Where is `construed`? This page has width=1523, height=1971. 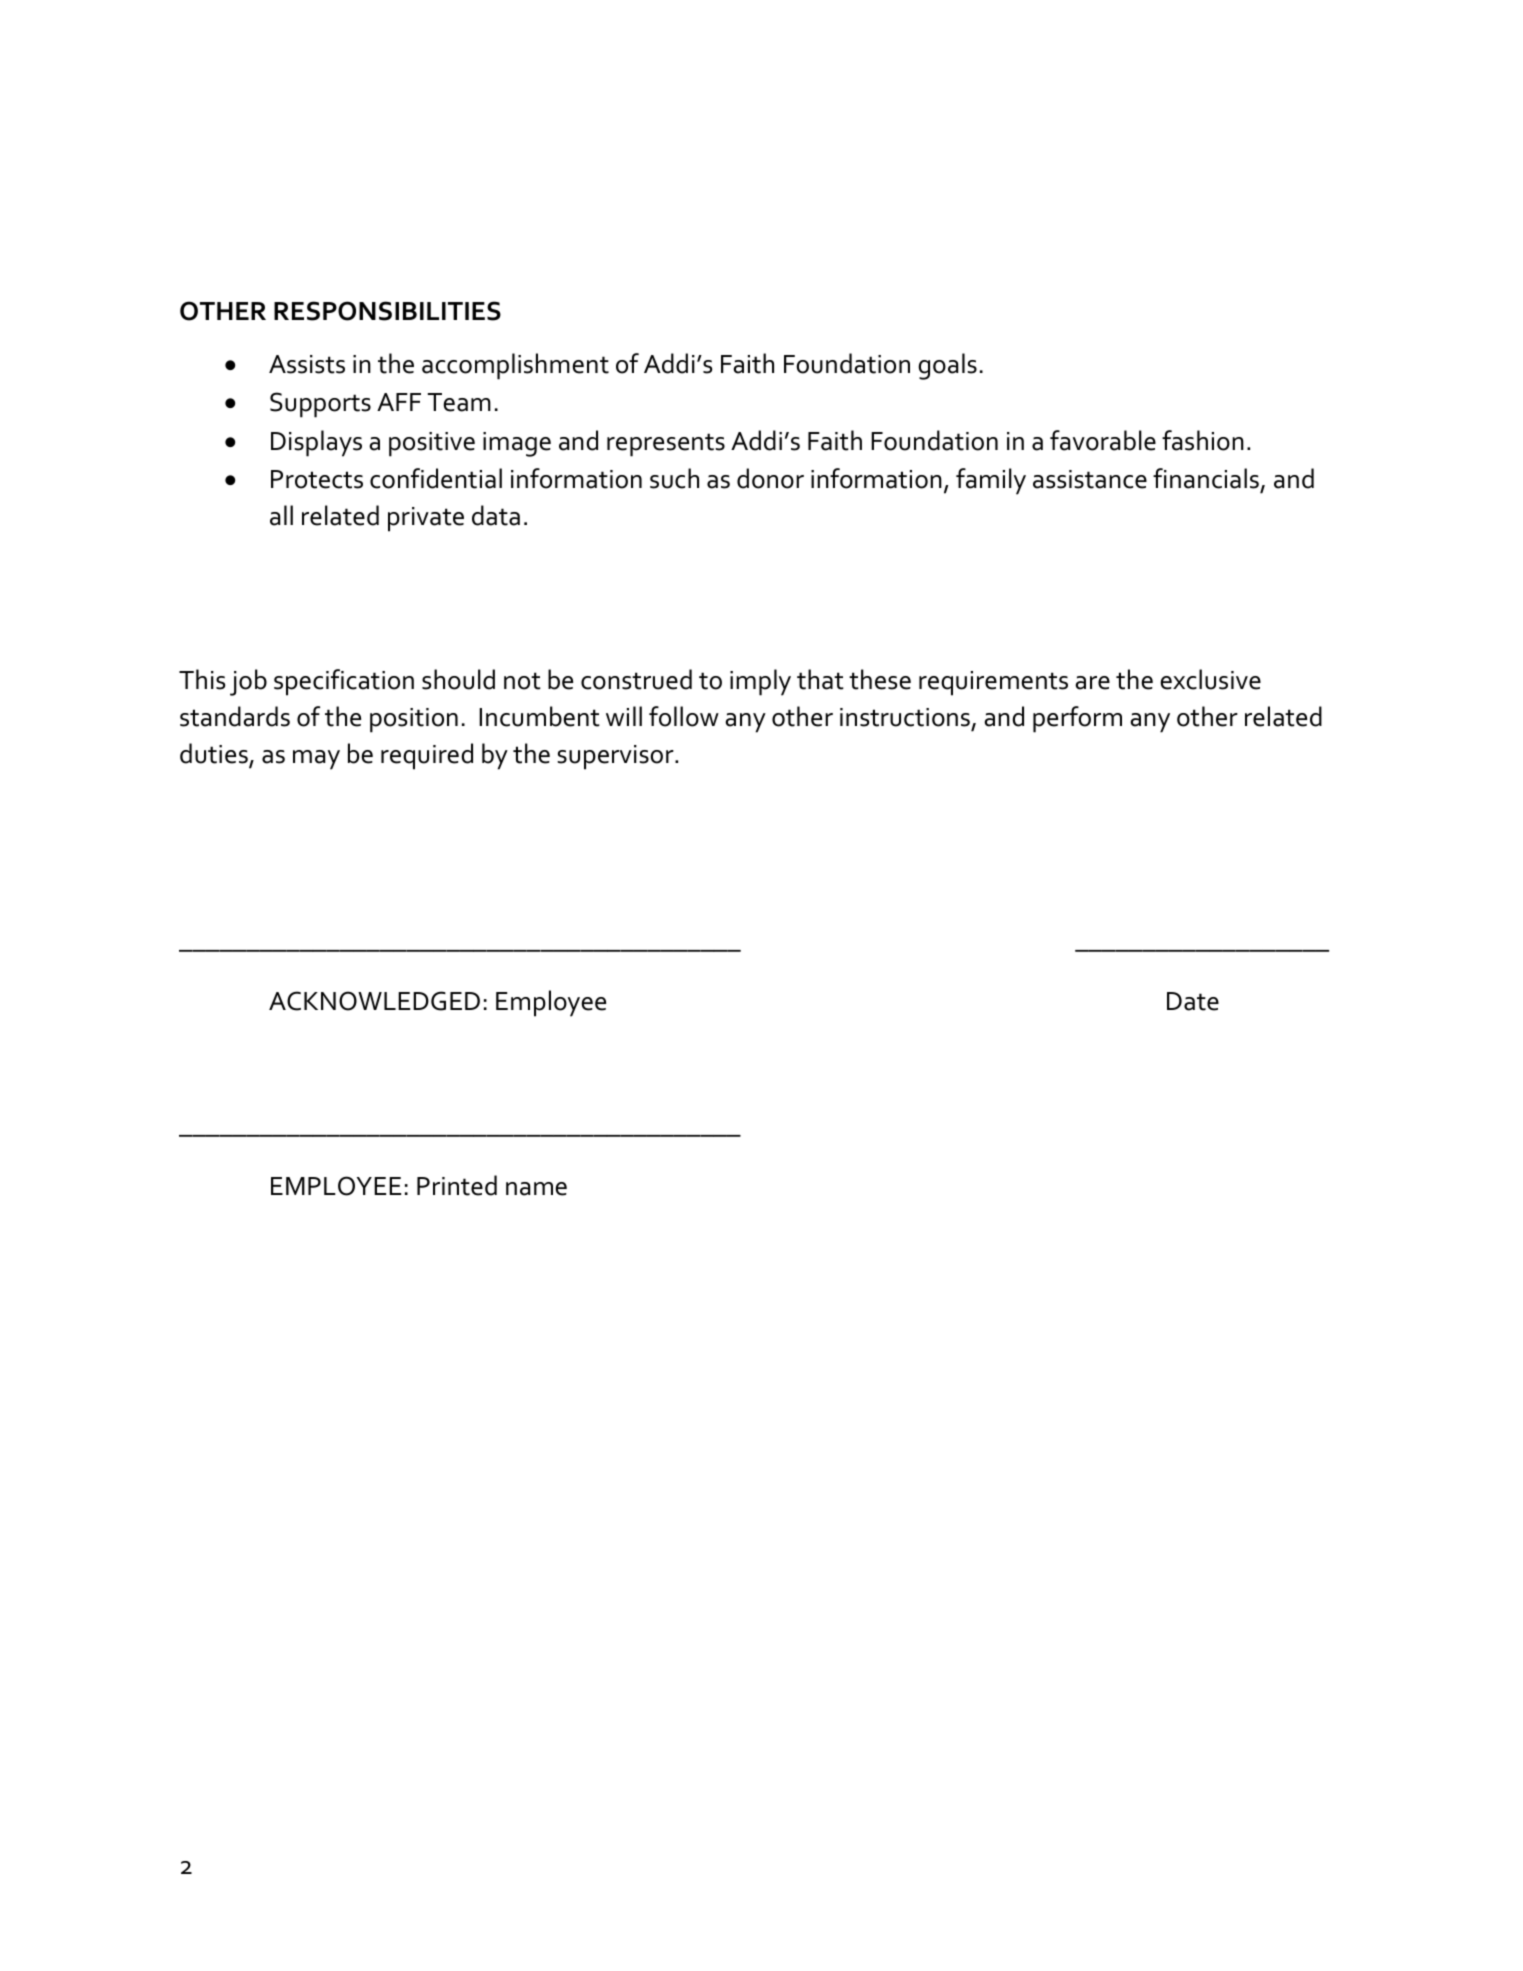
construed is located at coordinates (636, 679).
